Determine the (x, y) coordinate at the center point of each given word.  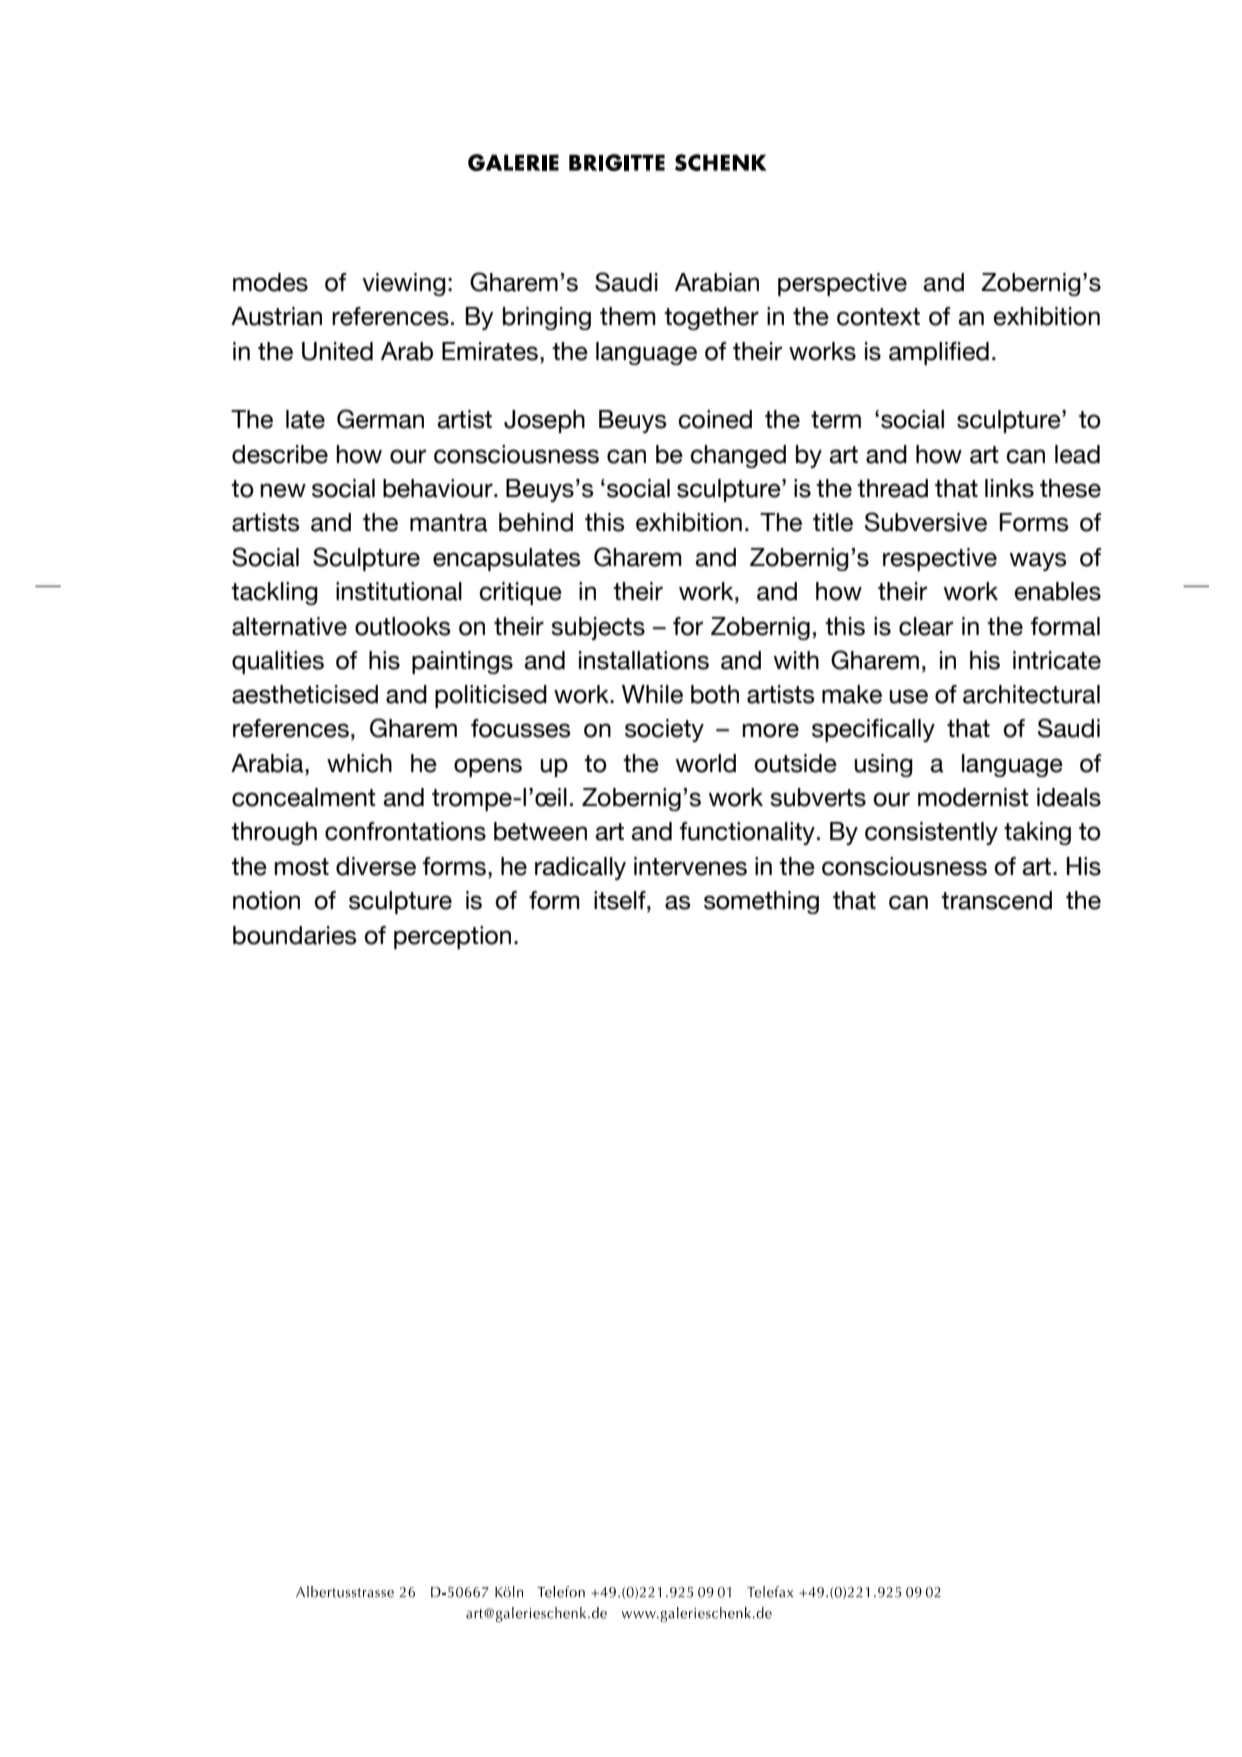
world (705, 763)
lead (1077, 454)
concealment (304, 797)
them (628, 316)
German (380, 419)
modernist (973, 797)
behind (536, 522)
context (878, 317)
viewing (404, 284)
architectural (1031, 694)
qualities (278, 662)
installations (644, 660)
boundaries (295, 935)
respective (940, 559)
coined (715, 419)
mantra (448, 523)
